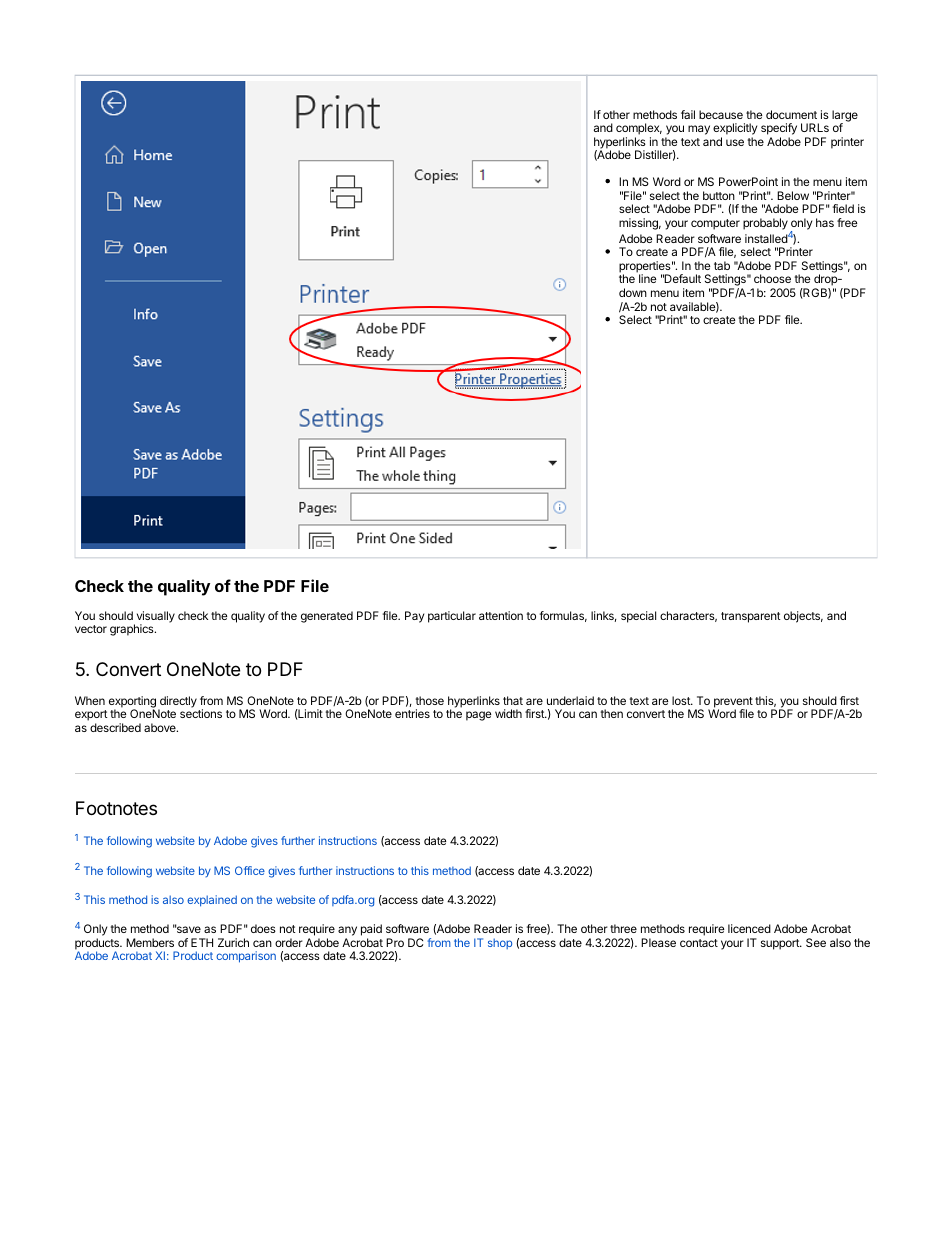 The height and width of the screenshot is (1233, 952). Describe the element at coordinates (688, 616) in the screenshot. I see `characters` at that location.
